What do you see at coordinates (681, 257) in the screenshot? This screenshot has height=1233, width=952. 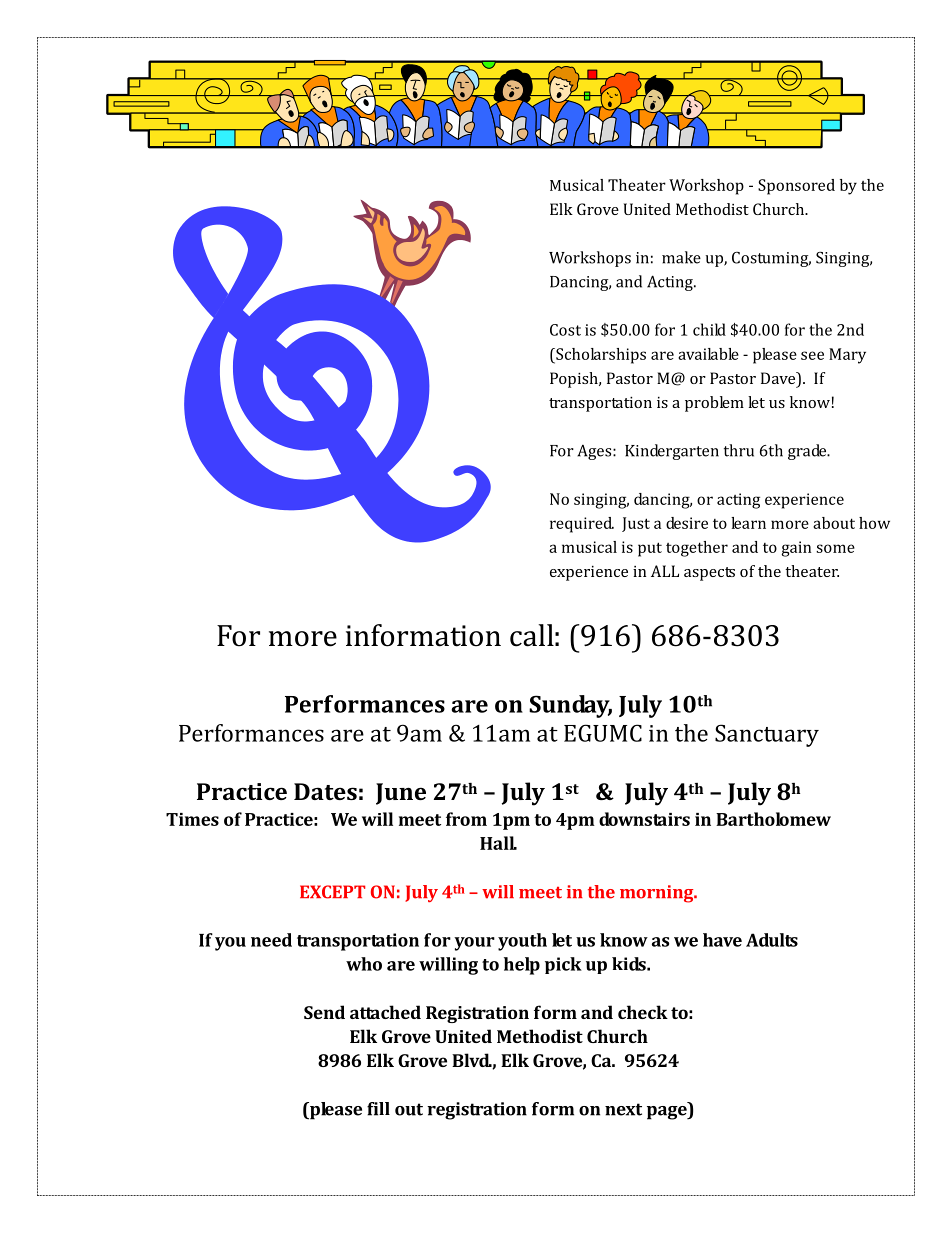 I see `make` at bounding box center [681, 257].
